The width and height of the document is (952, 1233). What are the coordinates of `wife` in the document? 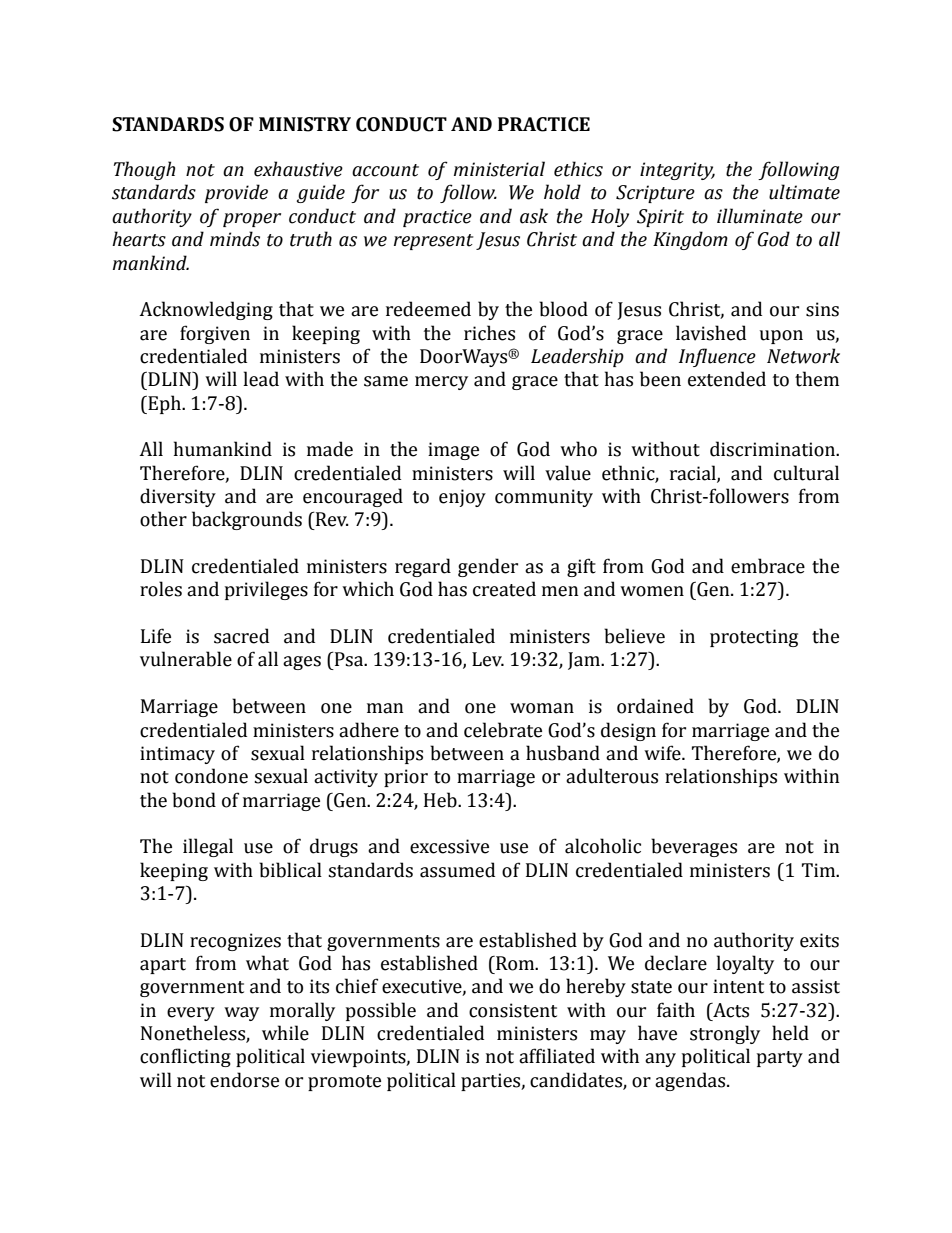 It's located at (663, 753).
